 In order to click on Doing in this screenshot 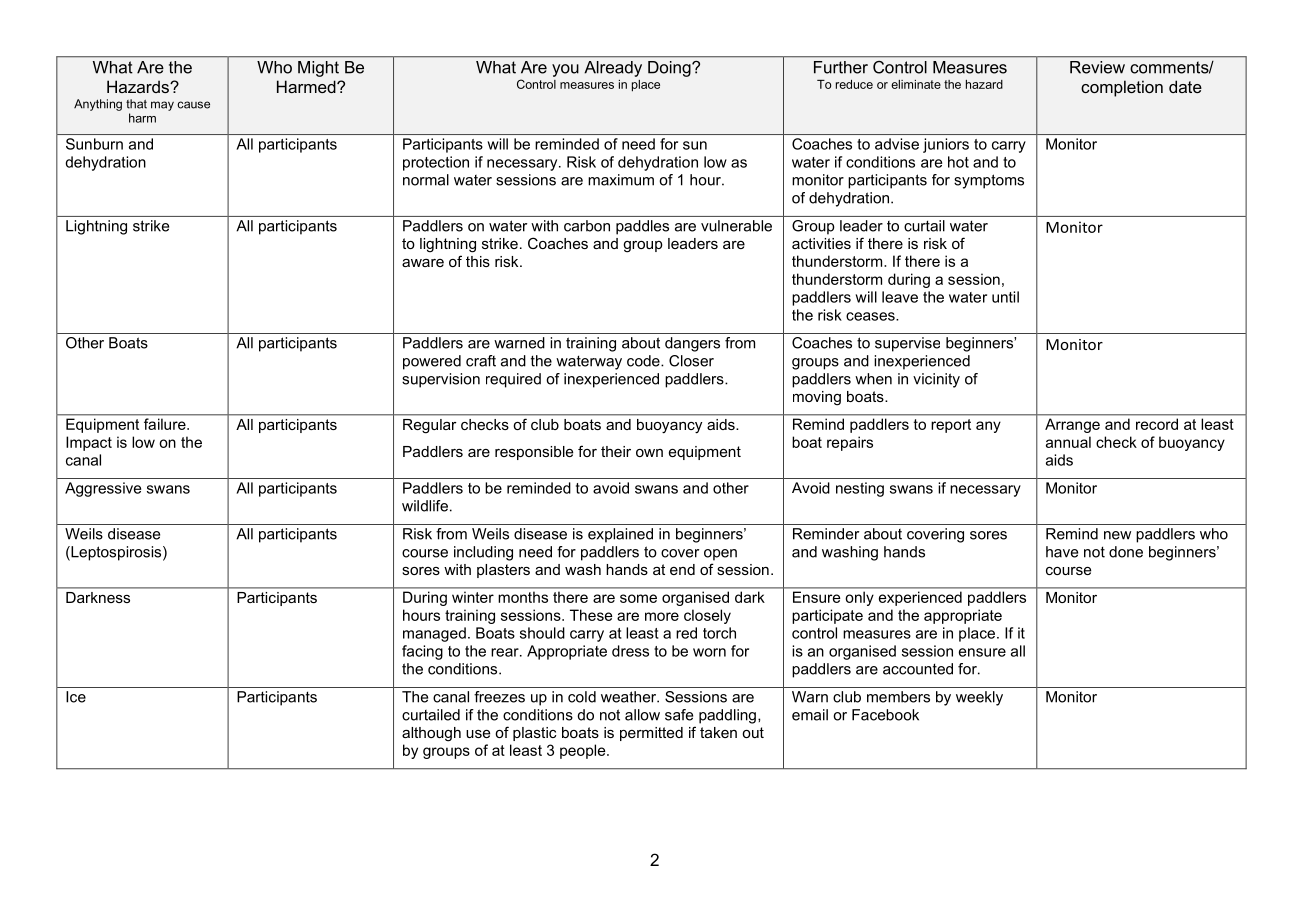, I will do `click(670, 69)`.
